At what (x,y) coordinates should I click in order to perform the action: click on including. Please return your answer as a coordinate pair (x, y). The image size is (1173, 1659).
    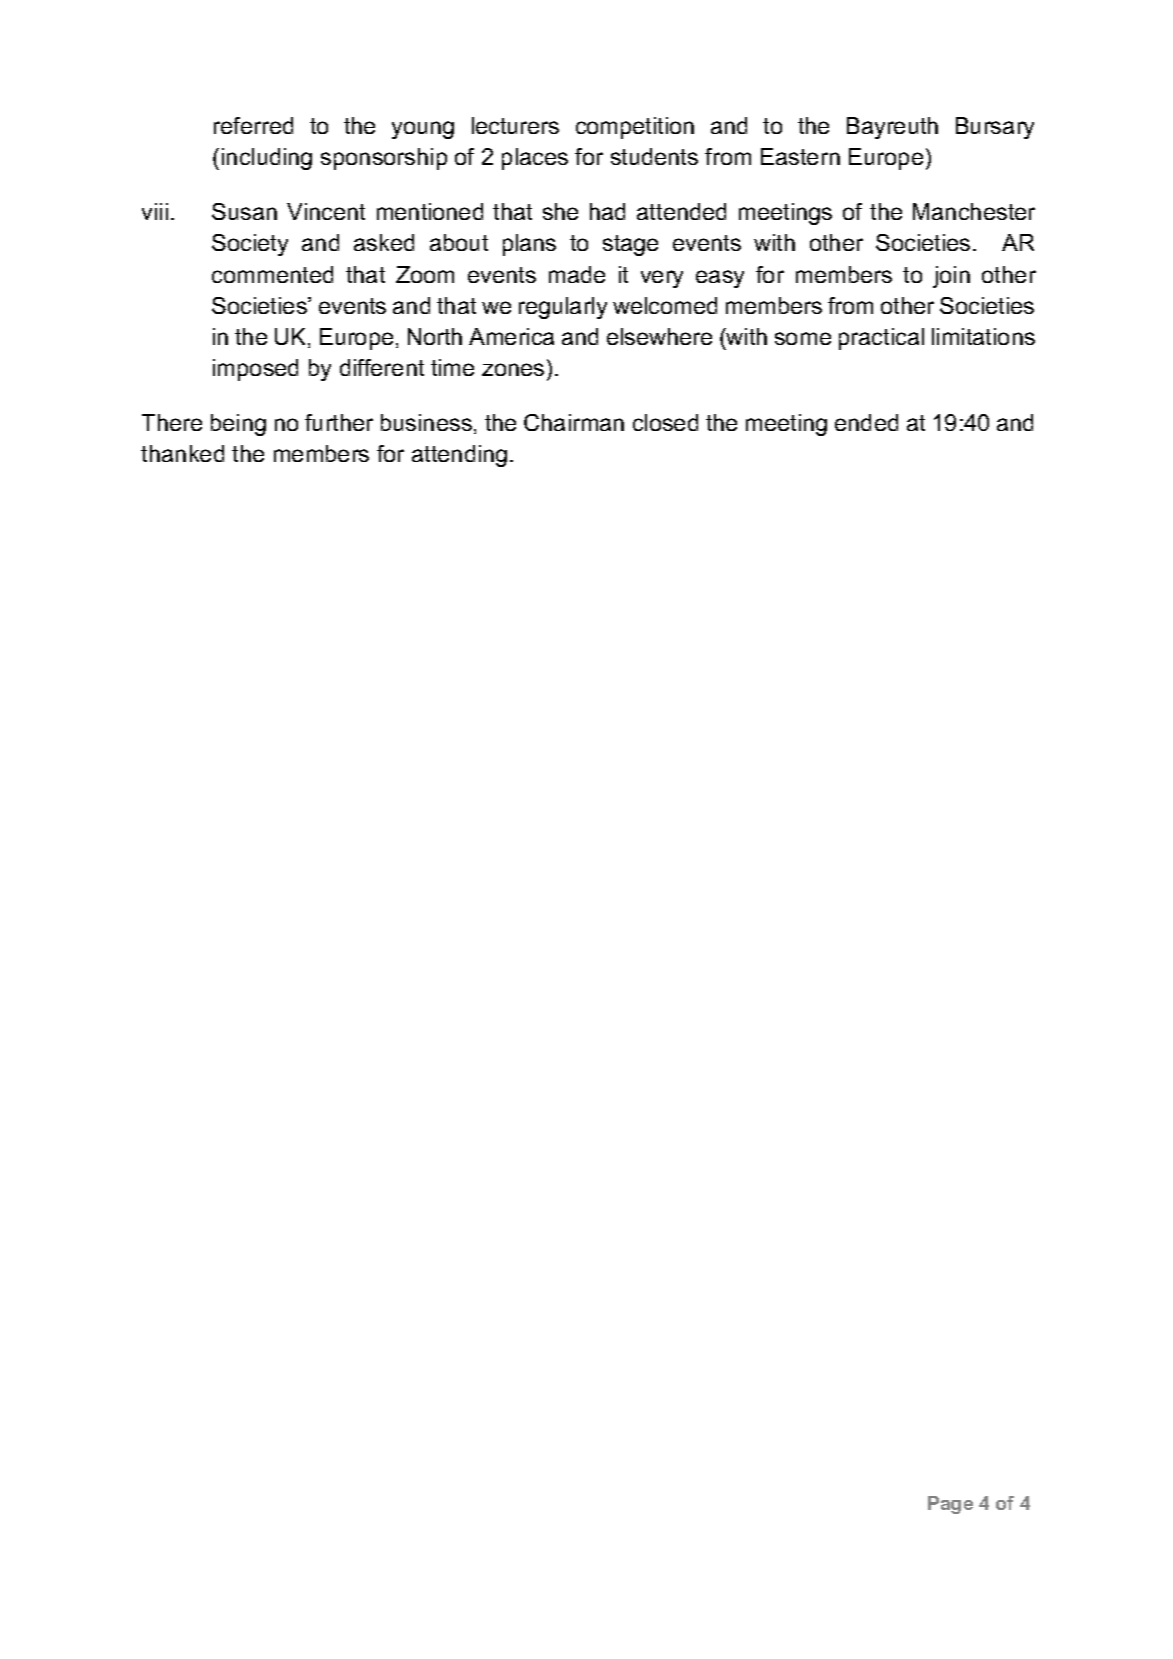
    Looking at the image, I should click on (267, 159).
